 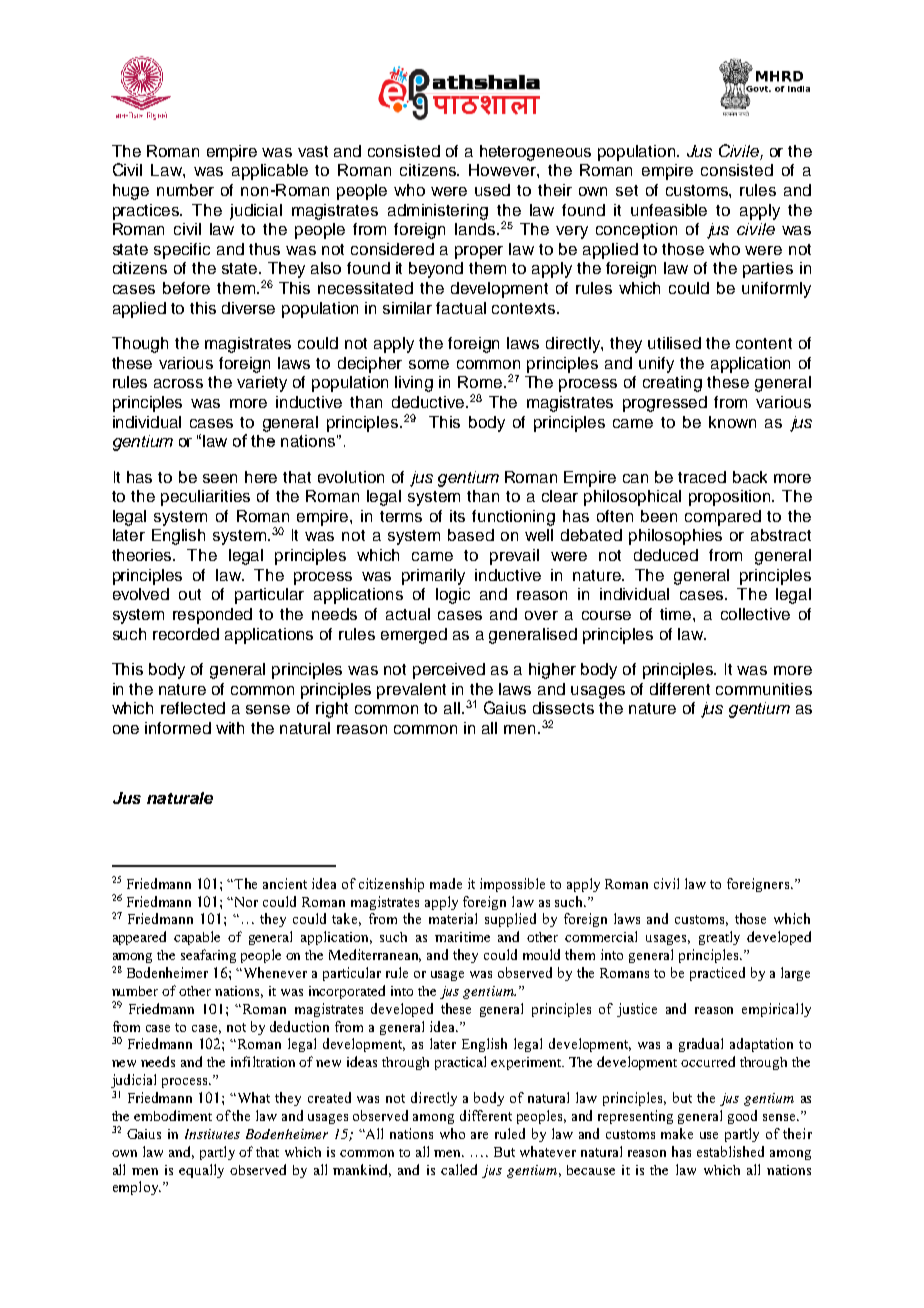 I want to click on used, so click(x=492, y=190).
